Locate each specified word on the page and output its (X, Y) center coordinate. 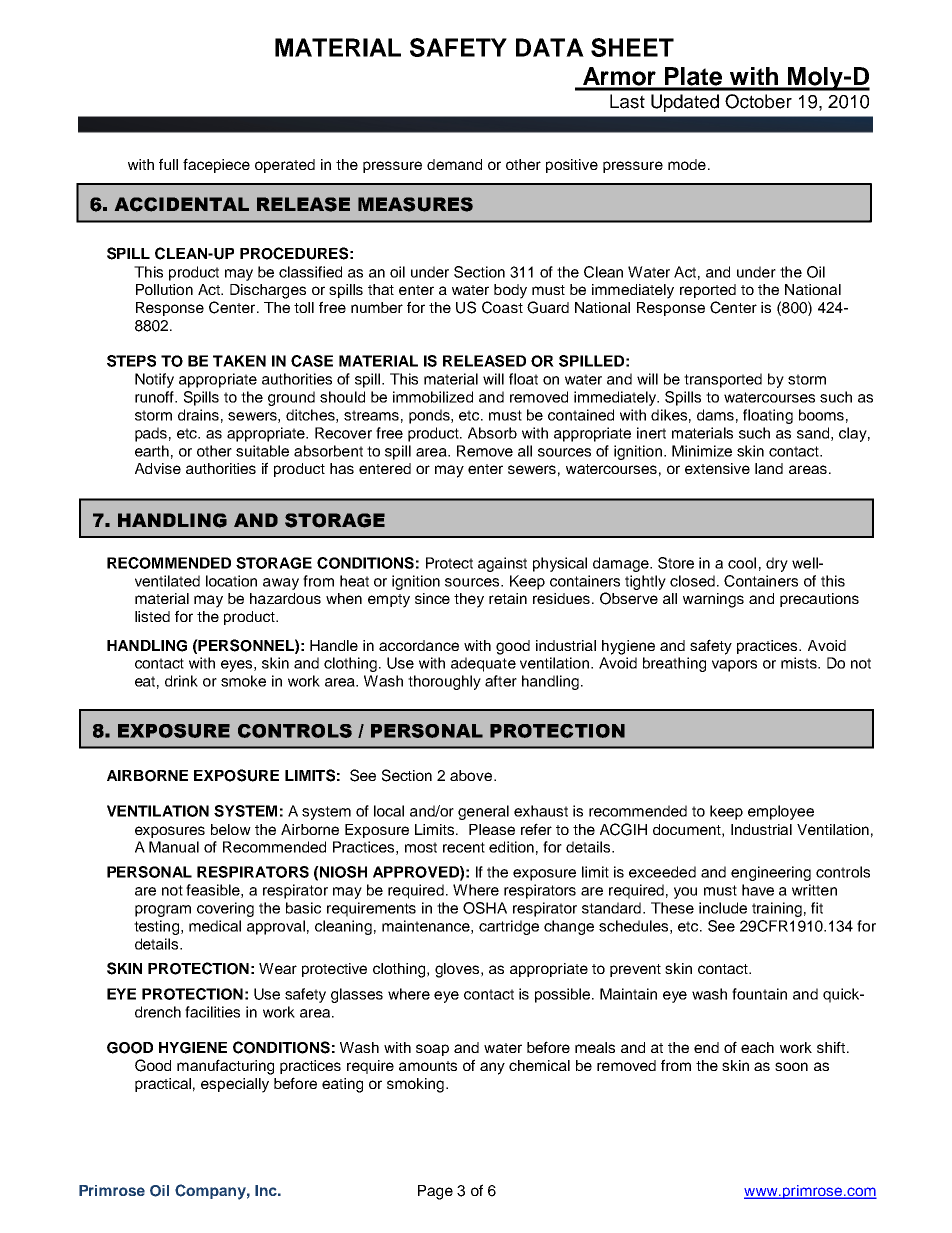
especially (235, 1085)
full (168, 164)
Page (435, 1192)
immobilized (433, 397)
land (769, 468)
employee (781, 812)
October (758, 101)
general (483, 812)
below (231, 829)
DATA (550, 47)
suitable (262, 451)
